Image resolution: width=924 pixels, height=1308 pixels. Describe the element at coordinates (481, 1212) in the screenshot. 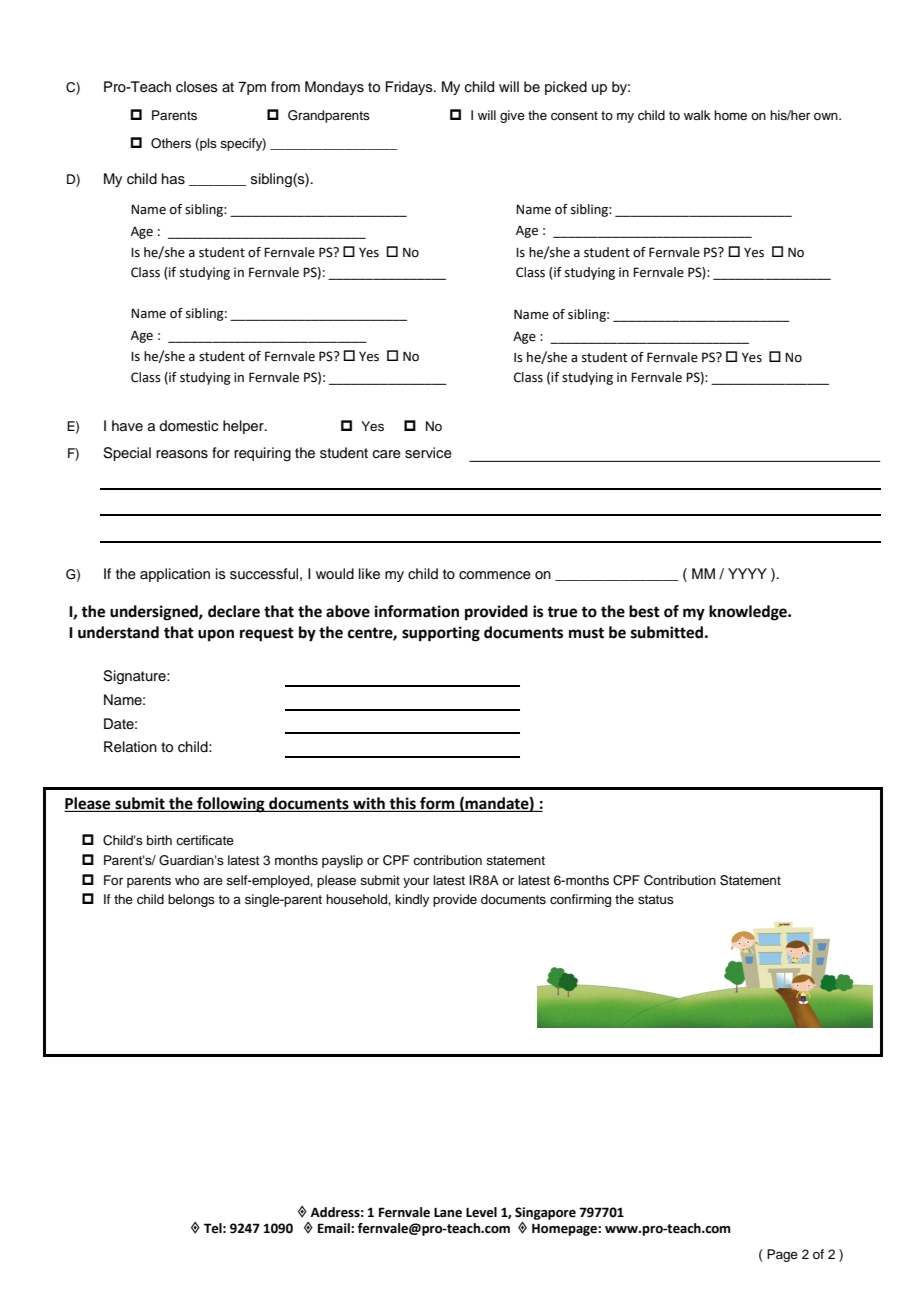

I see `Level` at that location.
